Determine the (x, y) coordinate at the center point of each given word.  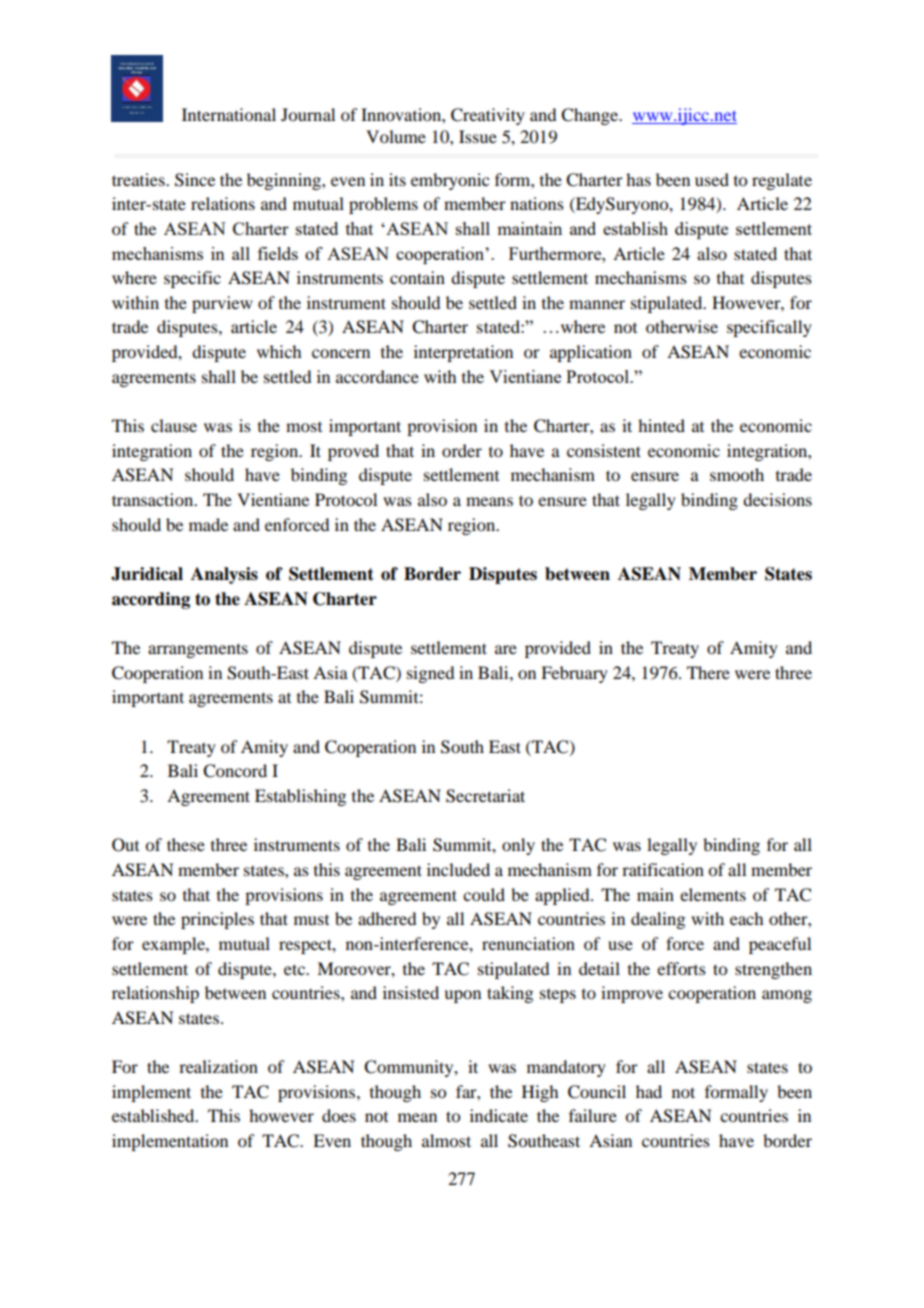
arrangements (198, 650)
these (186, 844)
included (458, 869)
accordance (377, 376)
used (712, 179)
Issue (478, 136)
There (708, 672)
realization (218, 1066)
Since (195, 180)
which (279, 351)
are (506, 649)
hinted (661, 425)
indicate (499, 1115)
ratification (663, 869)
